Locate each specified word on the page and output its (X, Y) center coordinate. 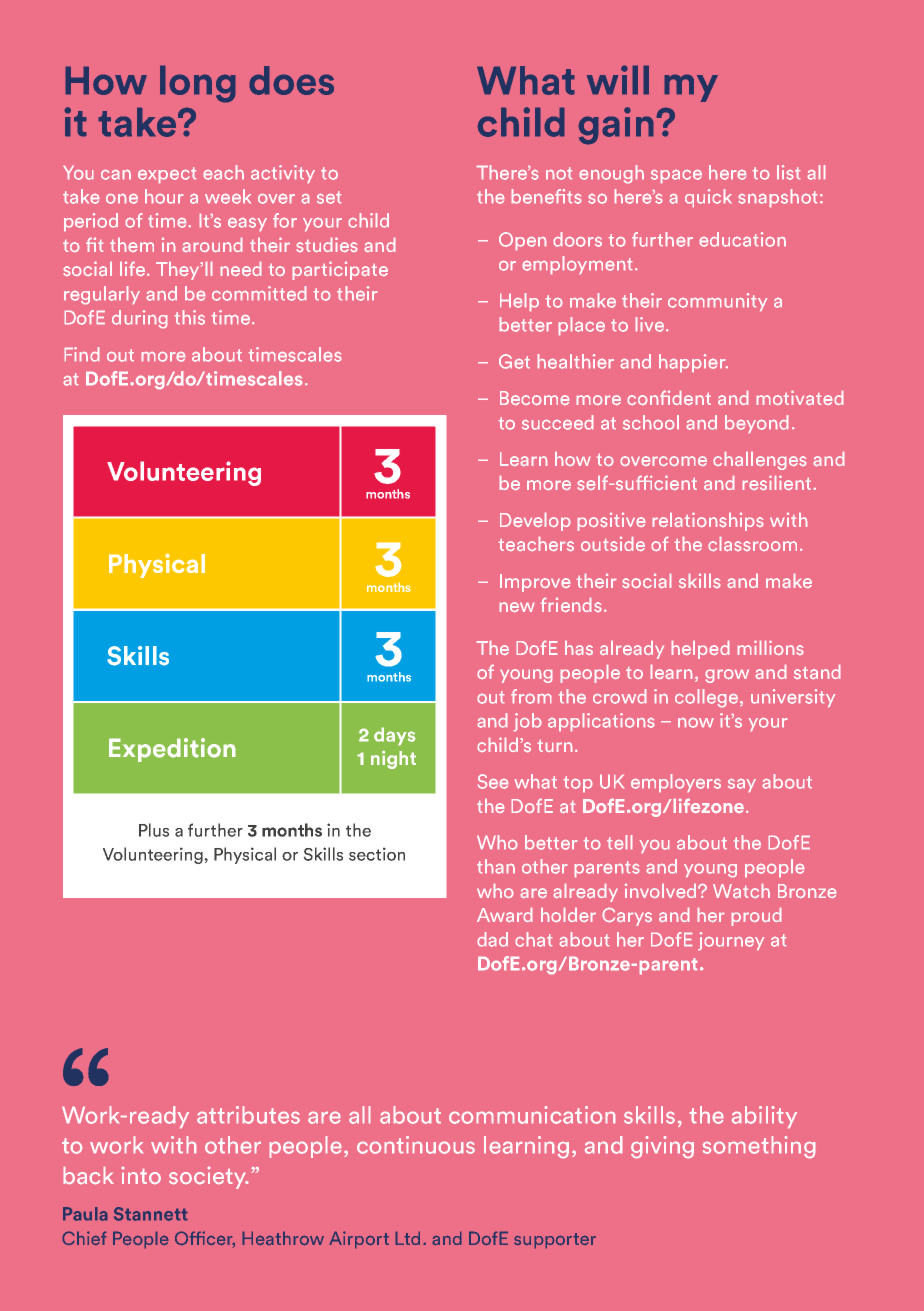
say (742, 785)
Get (514, 361)
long (198, 84)
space (676, 176)
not (559, 173)
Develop (535, 522)
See (493, 781)
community (717, 302)
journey (731, 941)
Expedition (172, 750)
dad (493, 939)
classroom (753, 544)
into (141, 1175)
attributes (248, 1115)
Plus (154, 830)
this (190, 317)
